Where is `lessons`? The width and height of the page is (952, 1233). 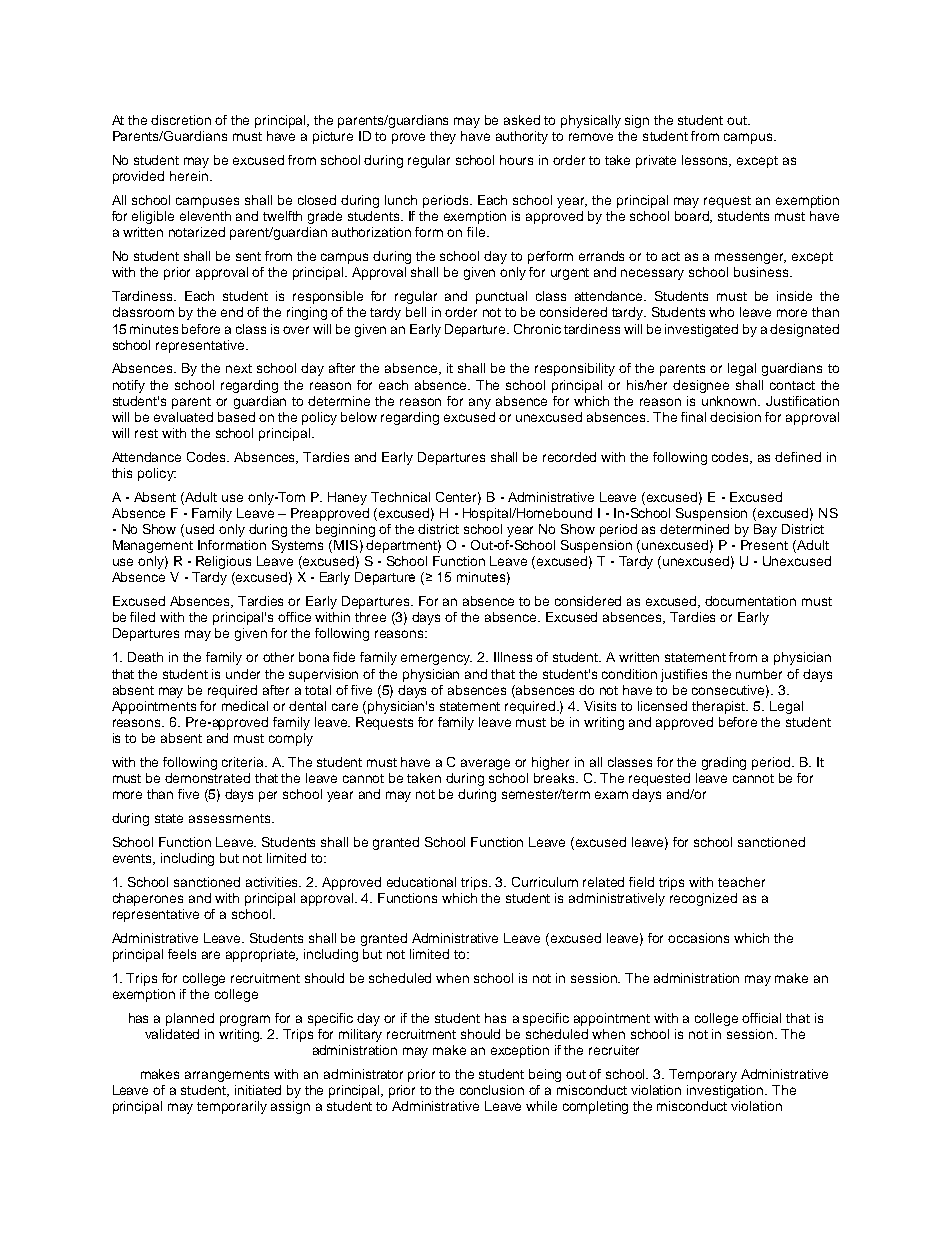
lessons is located at coordinates (706, 161).
